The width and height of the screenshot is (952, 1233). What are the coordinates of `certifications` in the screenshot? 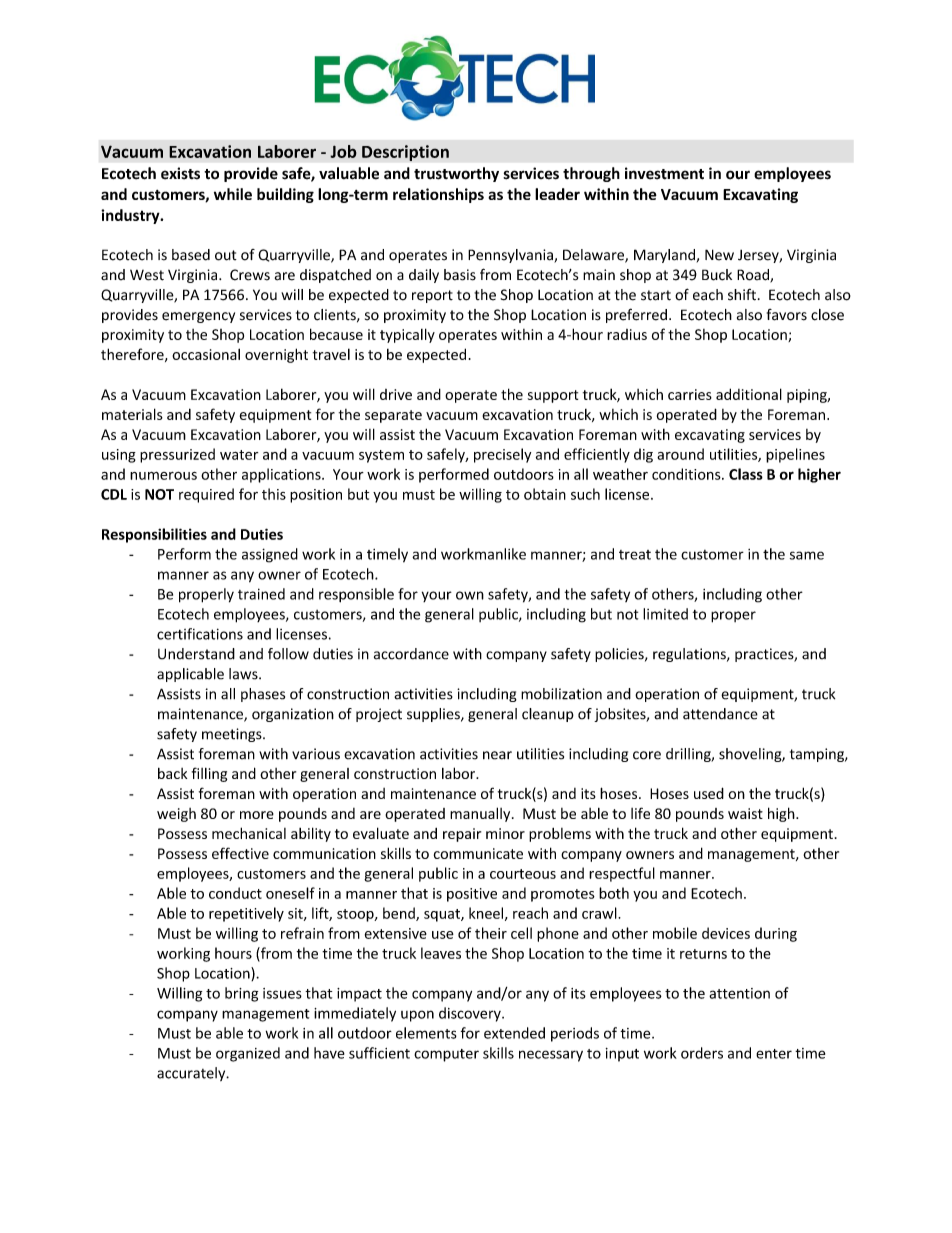 It's located at (200, 634).
